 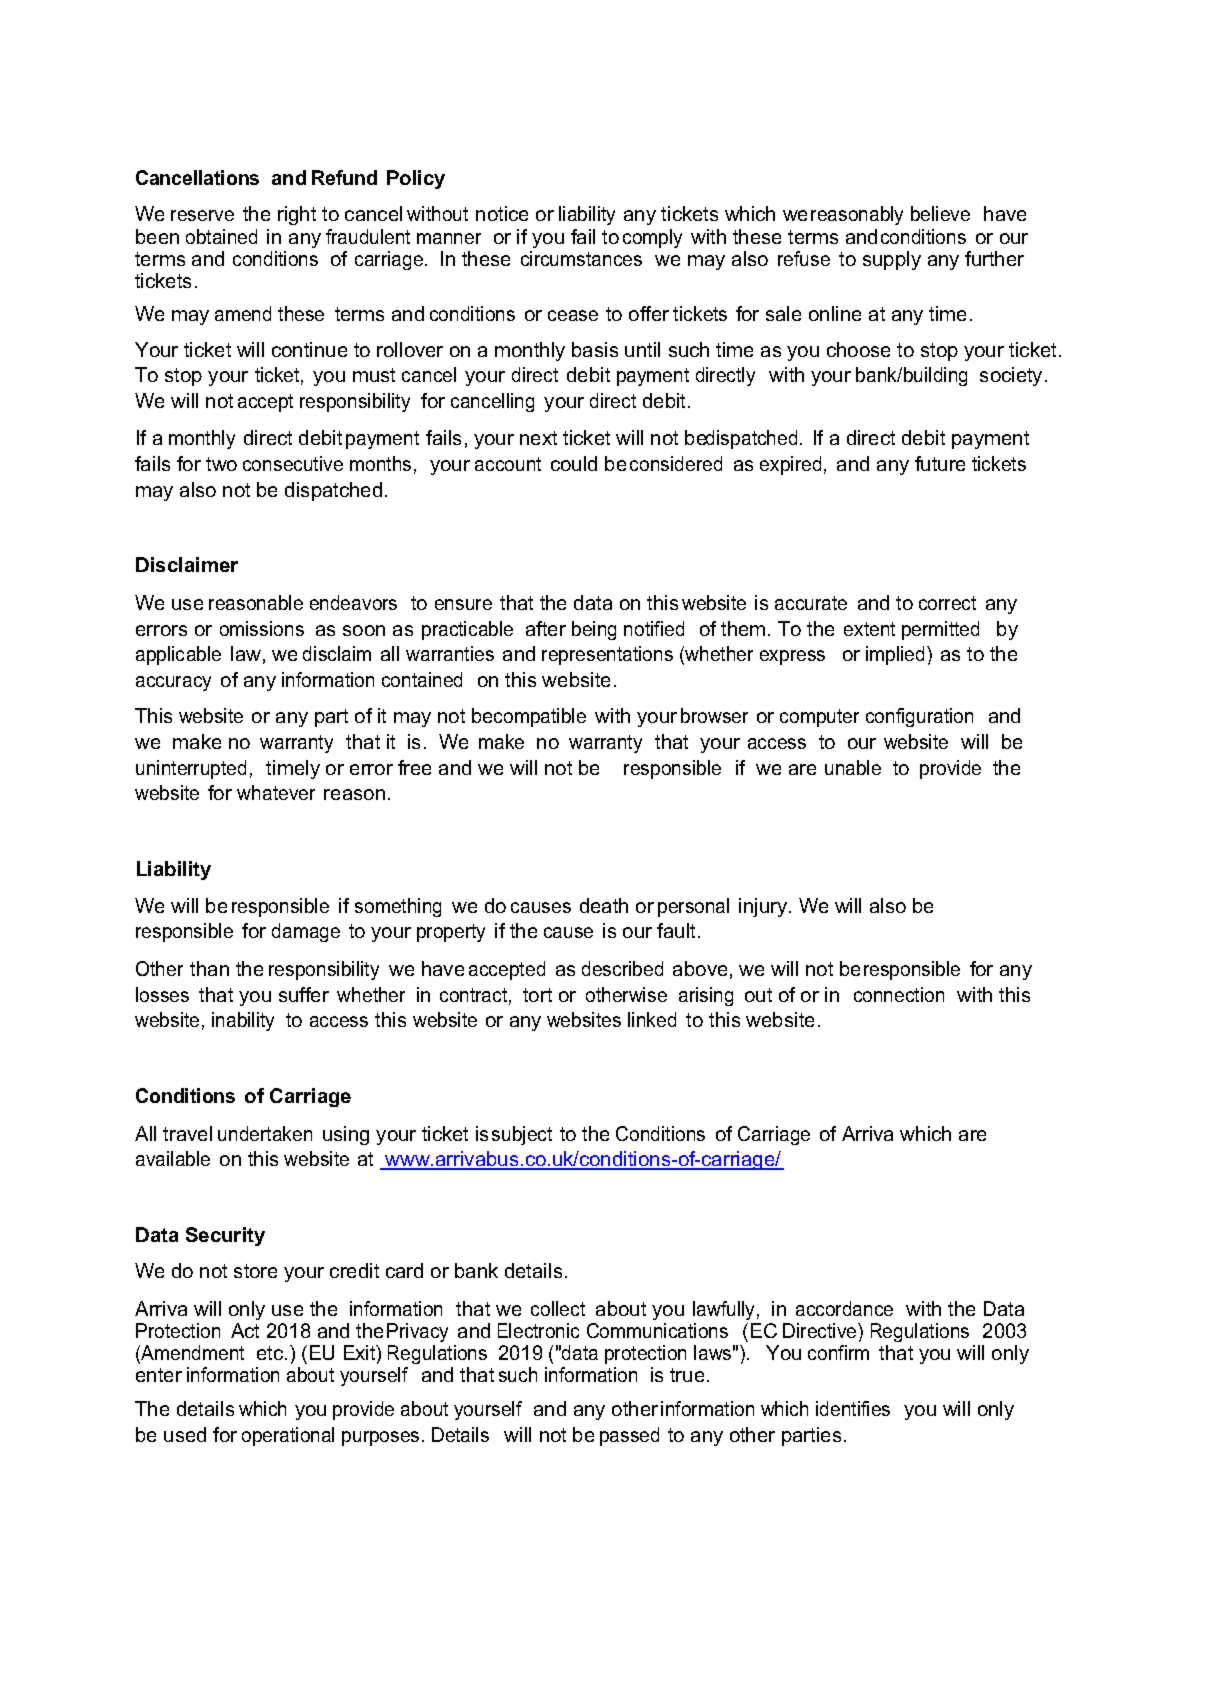 What do you see at coordinates (537, 995) in the screenshot?
I see `tort` at bounding box center [537, 995].
